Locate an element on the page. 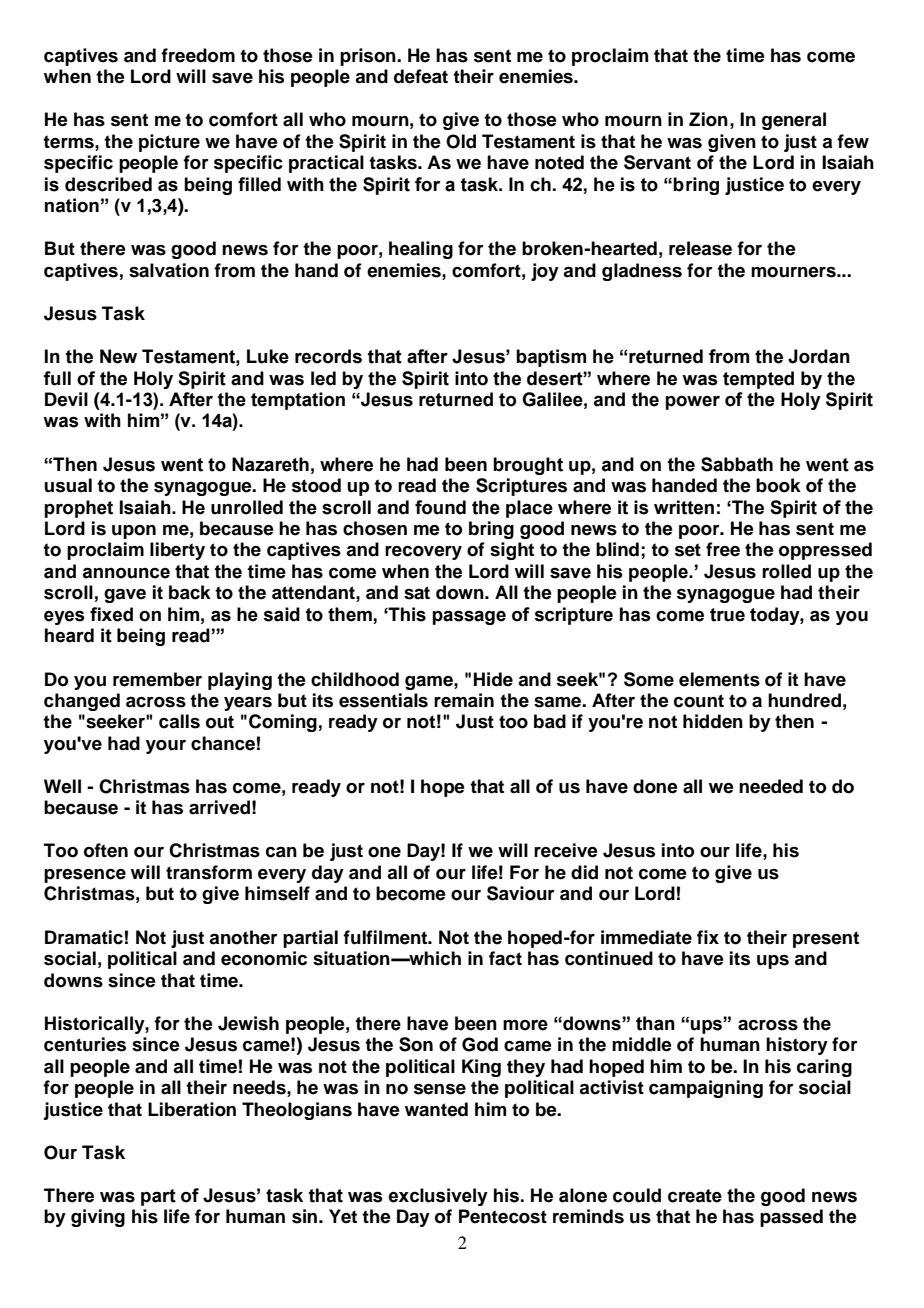  picture is located at coordinates (169, 143).
